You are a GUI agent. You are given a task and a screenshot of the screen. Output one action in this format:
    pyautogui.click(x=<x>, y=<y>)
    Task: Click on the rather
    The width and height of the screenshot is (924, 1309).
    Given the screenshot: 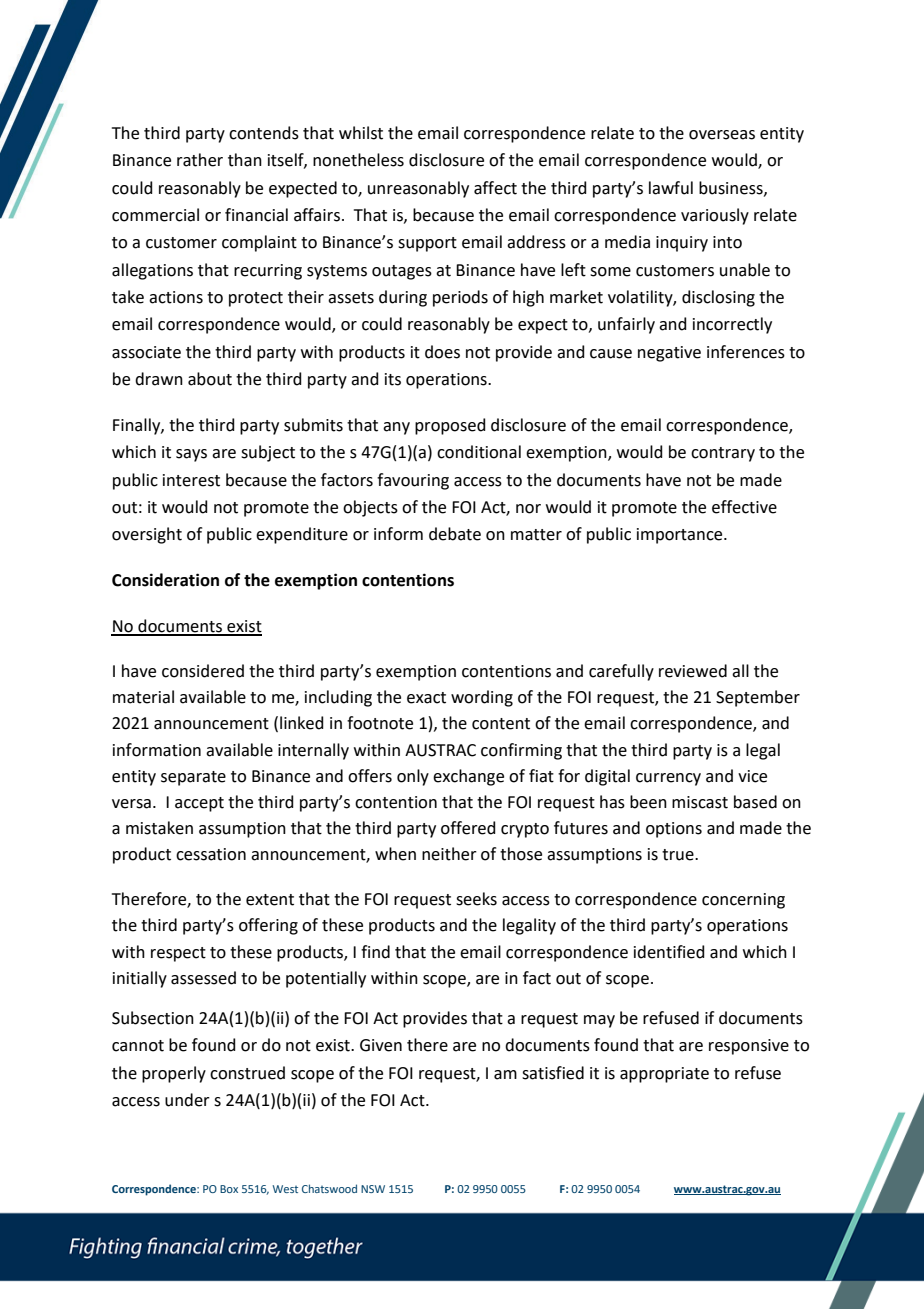 What is the action you would take?
    pyautogui.click(x=200, y=160)
